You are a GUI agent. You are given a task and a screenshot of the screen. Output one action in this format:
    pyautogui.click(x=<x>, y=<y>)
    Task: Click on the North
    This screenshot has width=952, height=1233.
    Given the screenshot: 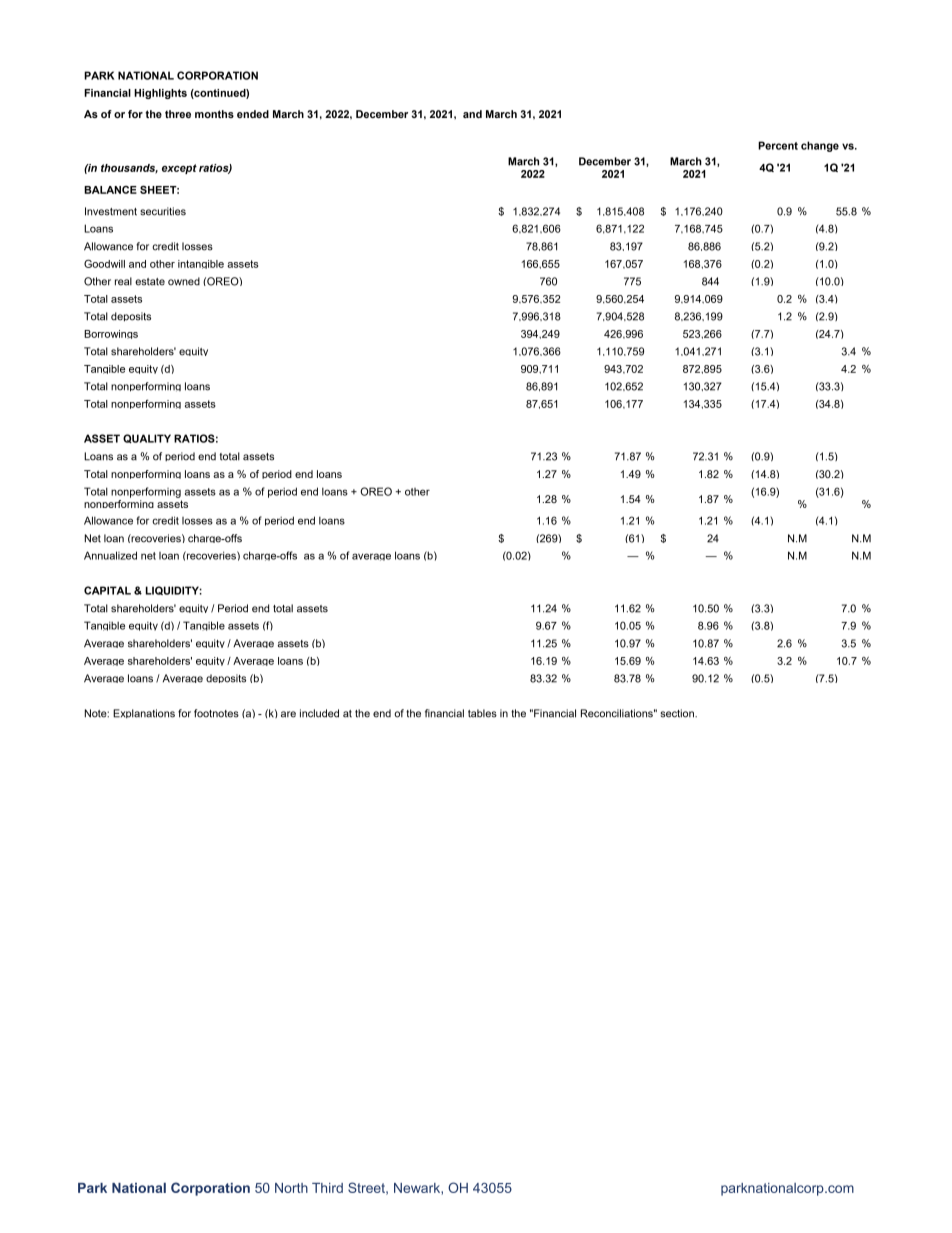 What is the action you would take?
    pyautogui.click(x=291, y=1188)
